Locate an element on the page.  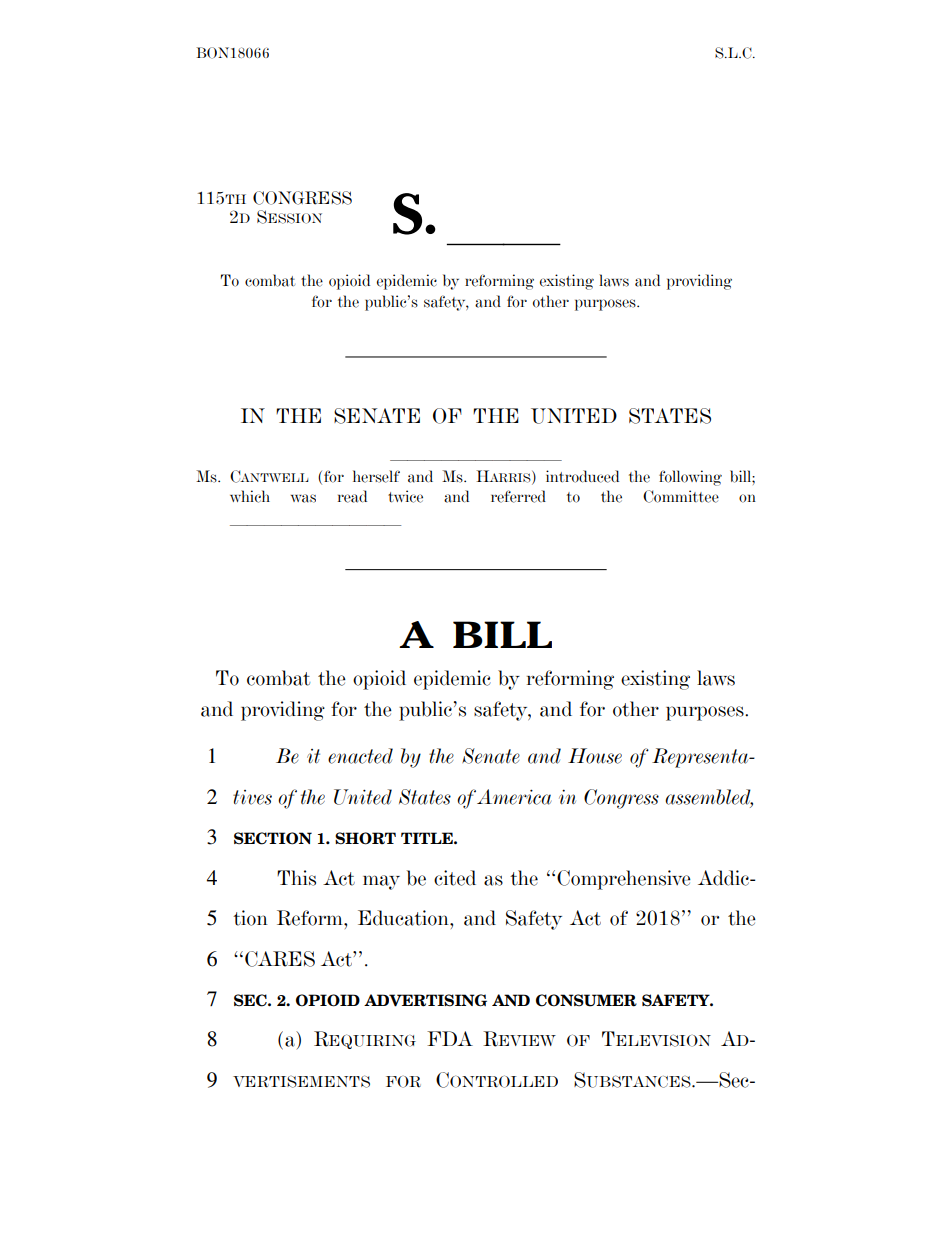
FDA is located at coordinates (450, 1038).
